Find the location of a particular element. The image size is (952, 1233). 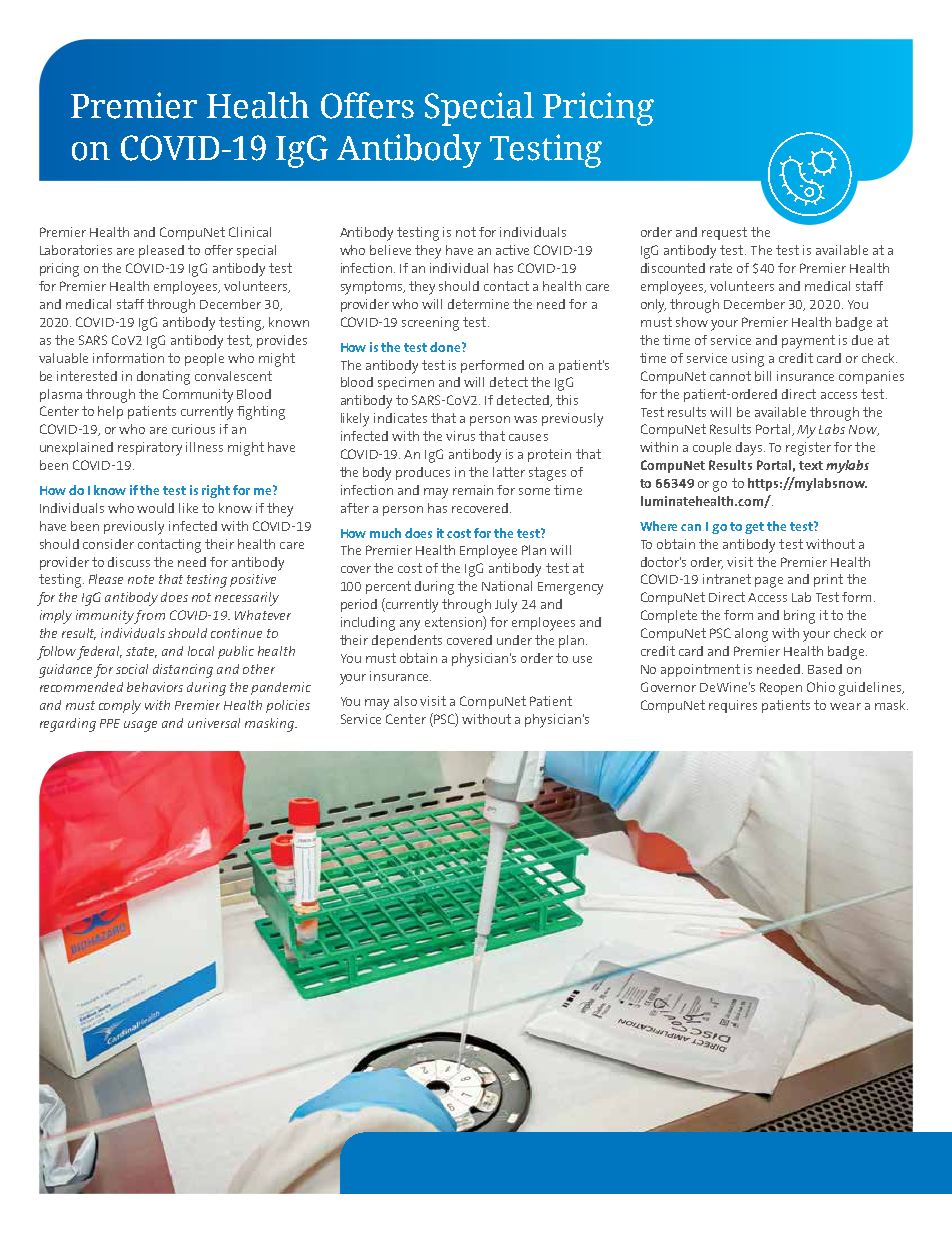

National is located at coordinates (507, 586).
